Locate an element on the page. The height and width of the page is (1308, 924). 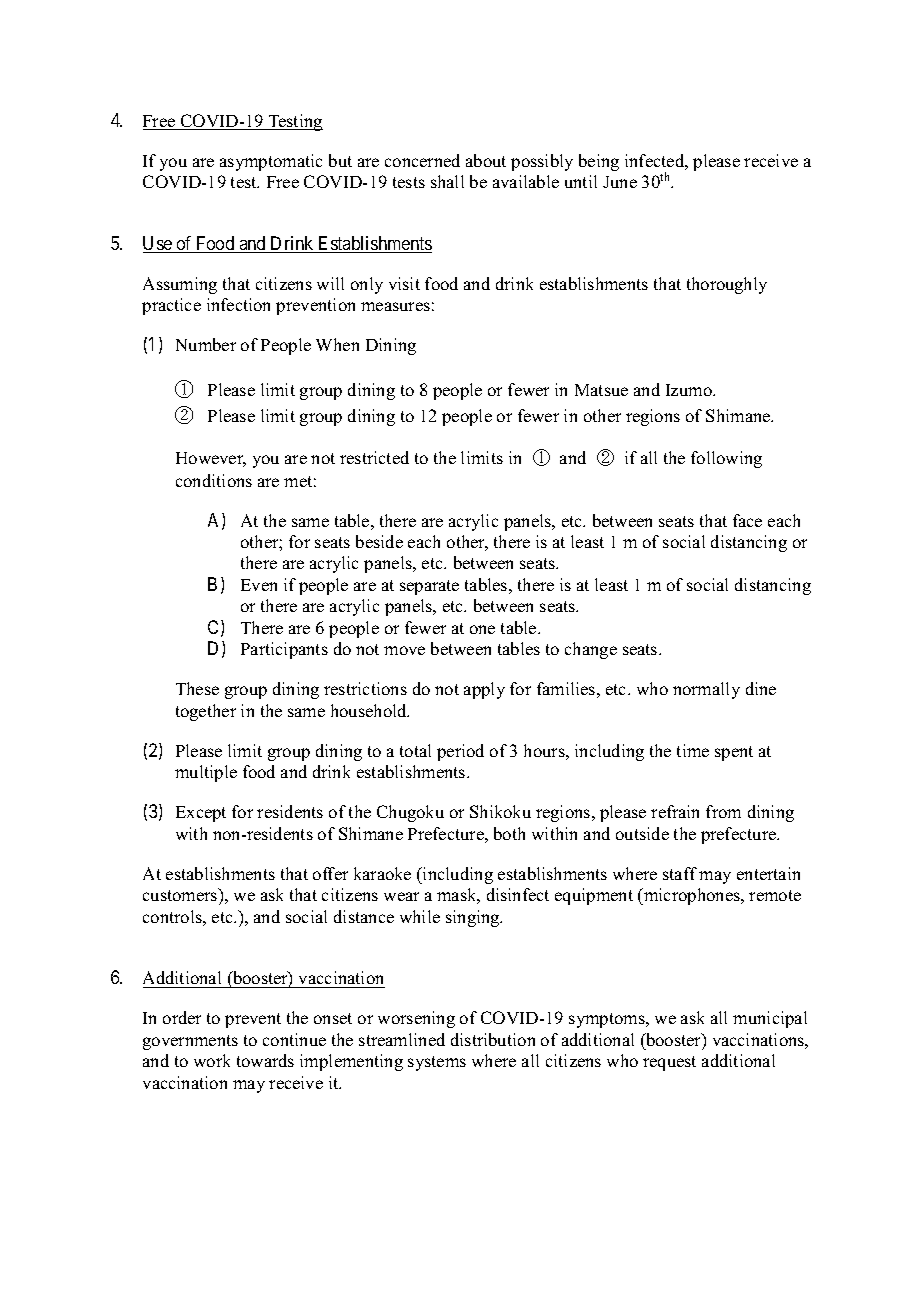
from is located at coordinates (723, 811).
